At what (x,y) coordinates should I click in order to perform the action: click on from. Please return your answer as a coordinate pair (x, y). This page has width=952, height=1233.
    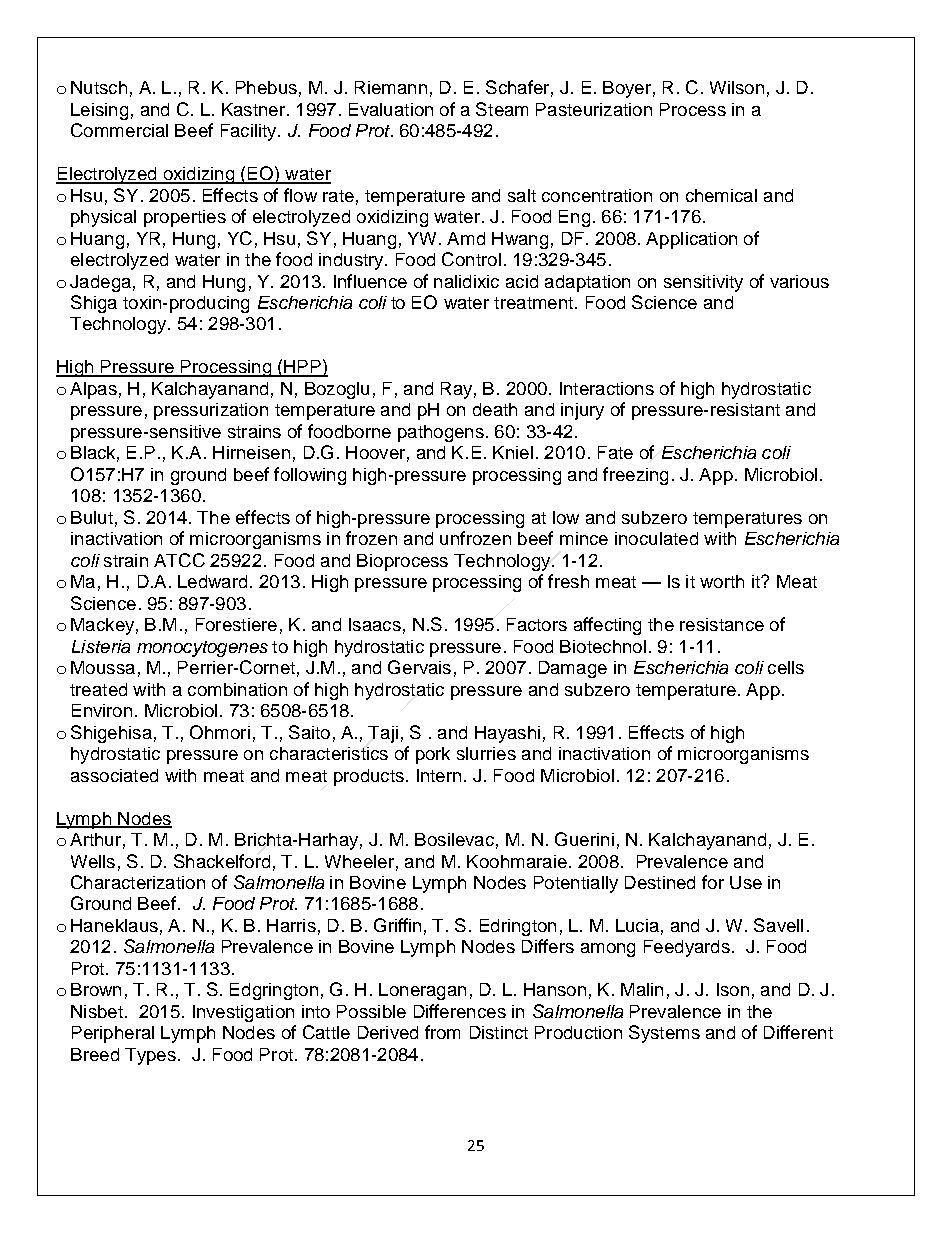
    Looking at the image, I should click on (442, 1032).
